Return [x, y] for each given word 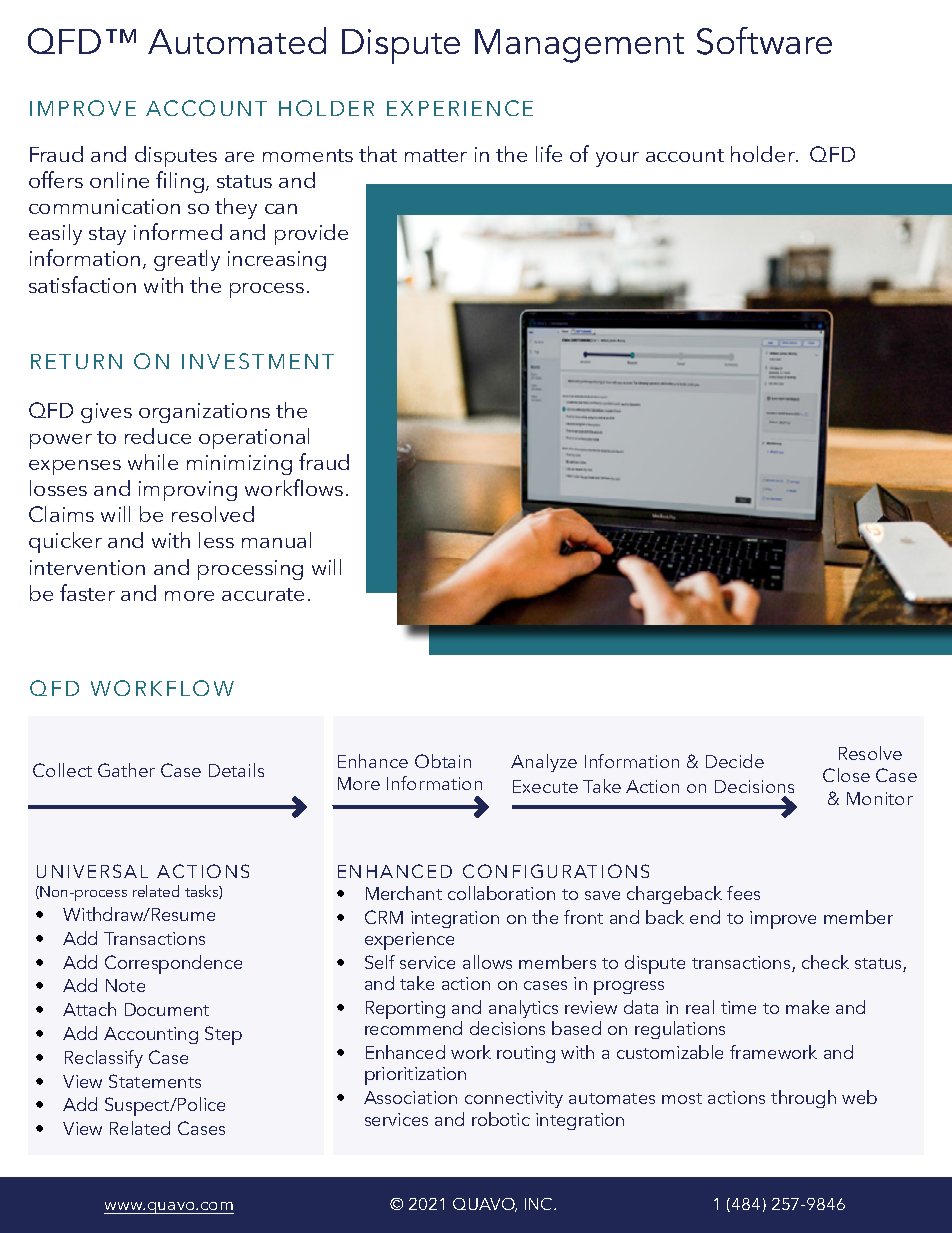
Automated [237, 40]
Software [764, 41]
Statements [155, 1081]
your [617, 159]
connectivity [514, 1099]
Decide [735, 761]
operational [254, 438]
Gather [126, 770]
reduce [158, 436]
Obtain [443, 761]
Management [579, 46]
